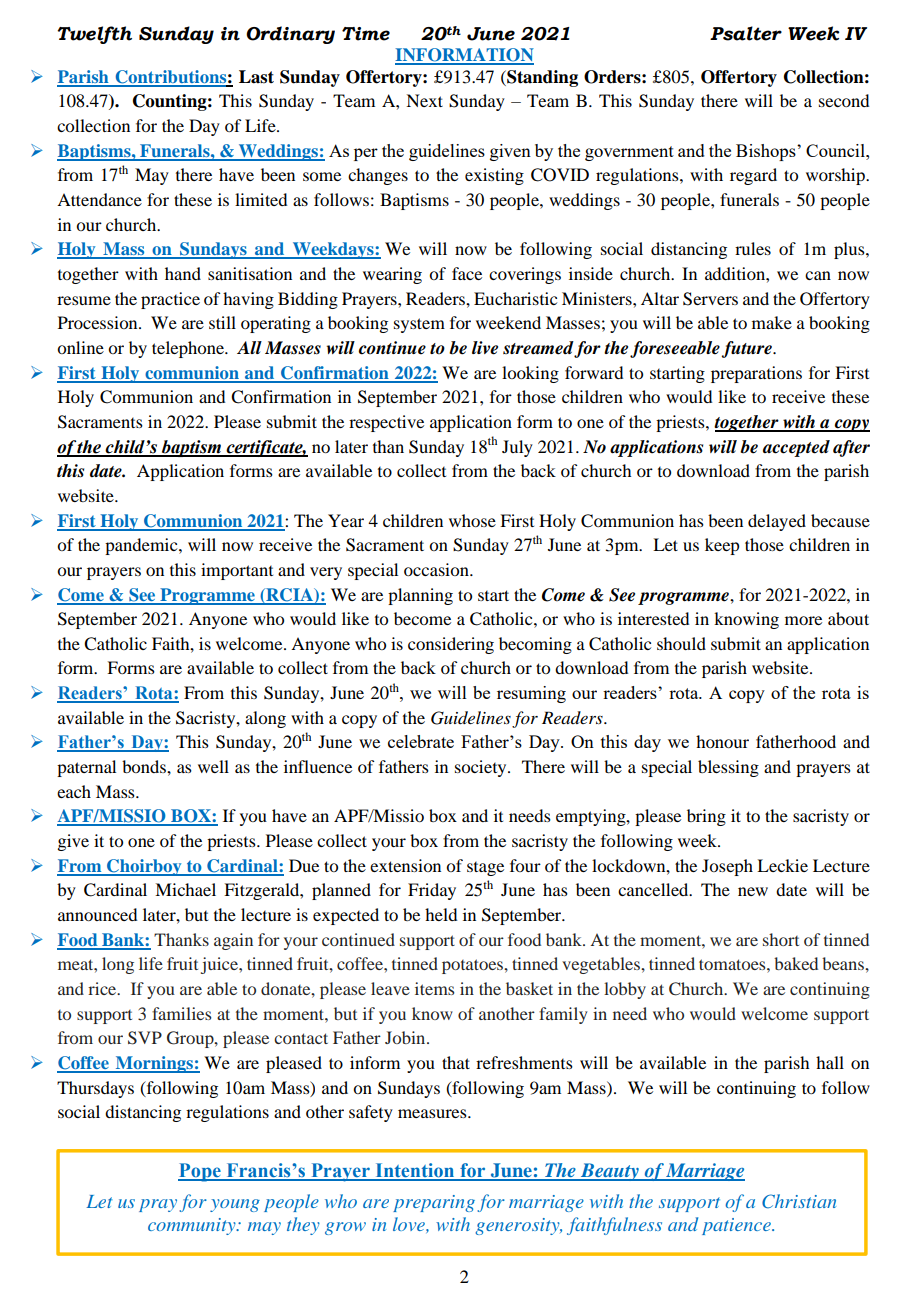 Image resolution: width=924 pixels, height=1308 pixels. Describe the element at coordinates (441, 914) in the screenshot. I see `held` at that location.
